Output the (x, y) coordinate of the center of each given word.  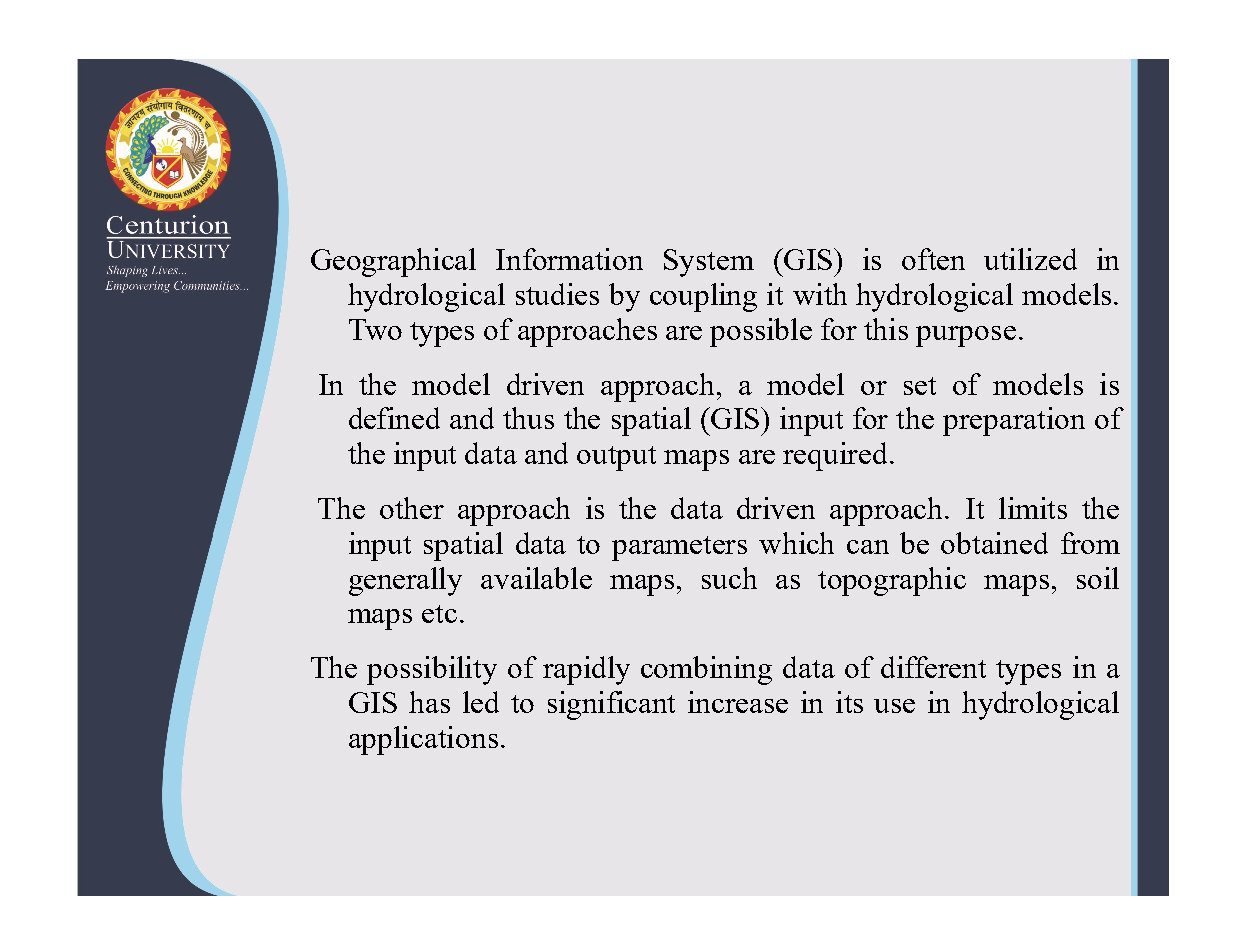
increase (738, 702)
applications (423, 740)
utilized (1030, 259)
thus (528, 418)
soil (1098, 578)
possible (761, 332)
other (412, 508)
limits (1033, 508)
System (709, 263)
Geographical (393, 262)
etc (439, 614)
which (796, 543)
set (920, 386)
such (729, 578)
